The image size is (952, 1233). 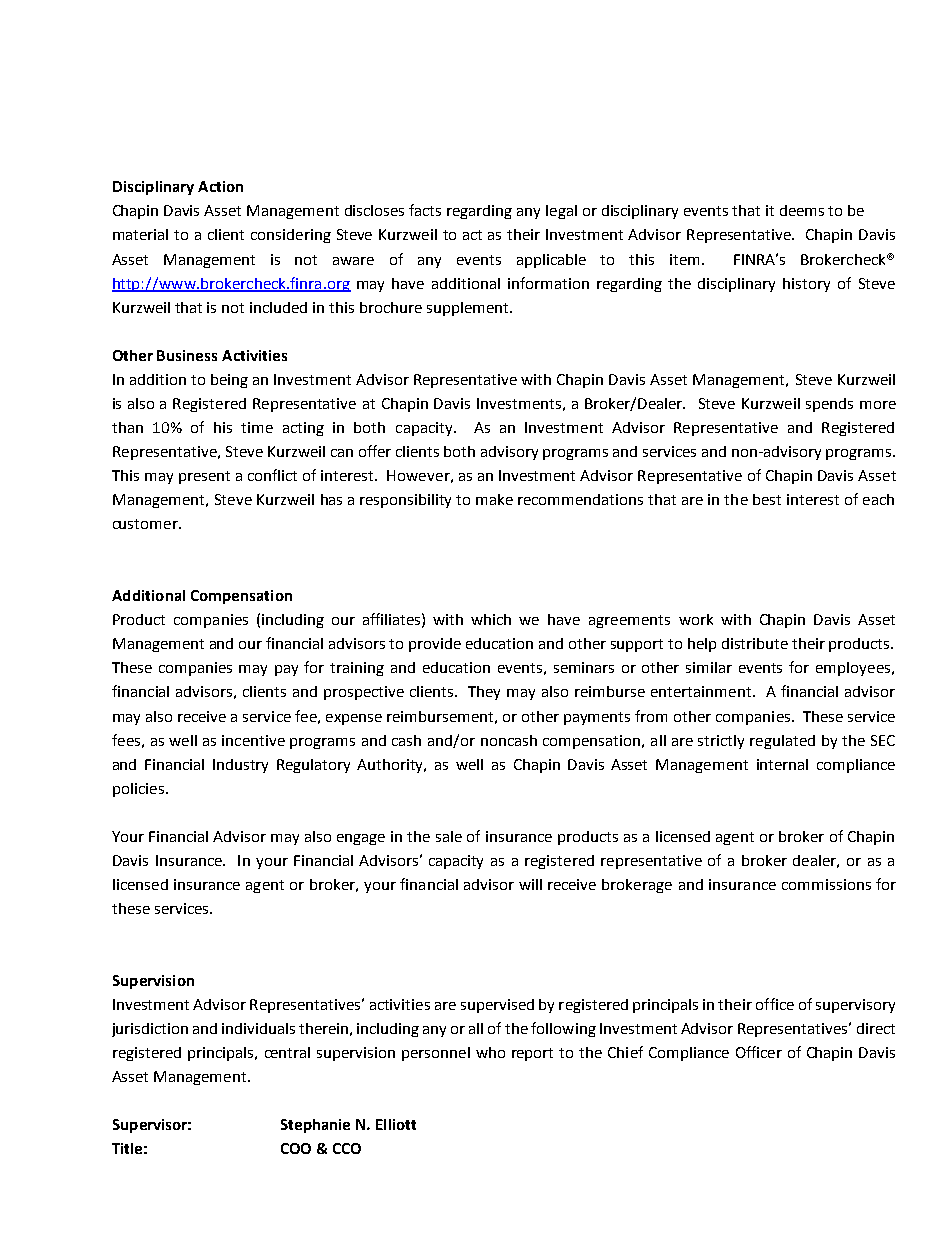 What do you see at coordinates (802, 210) in the screenshot?
I see `deems` at bounding box center [802, 210].
